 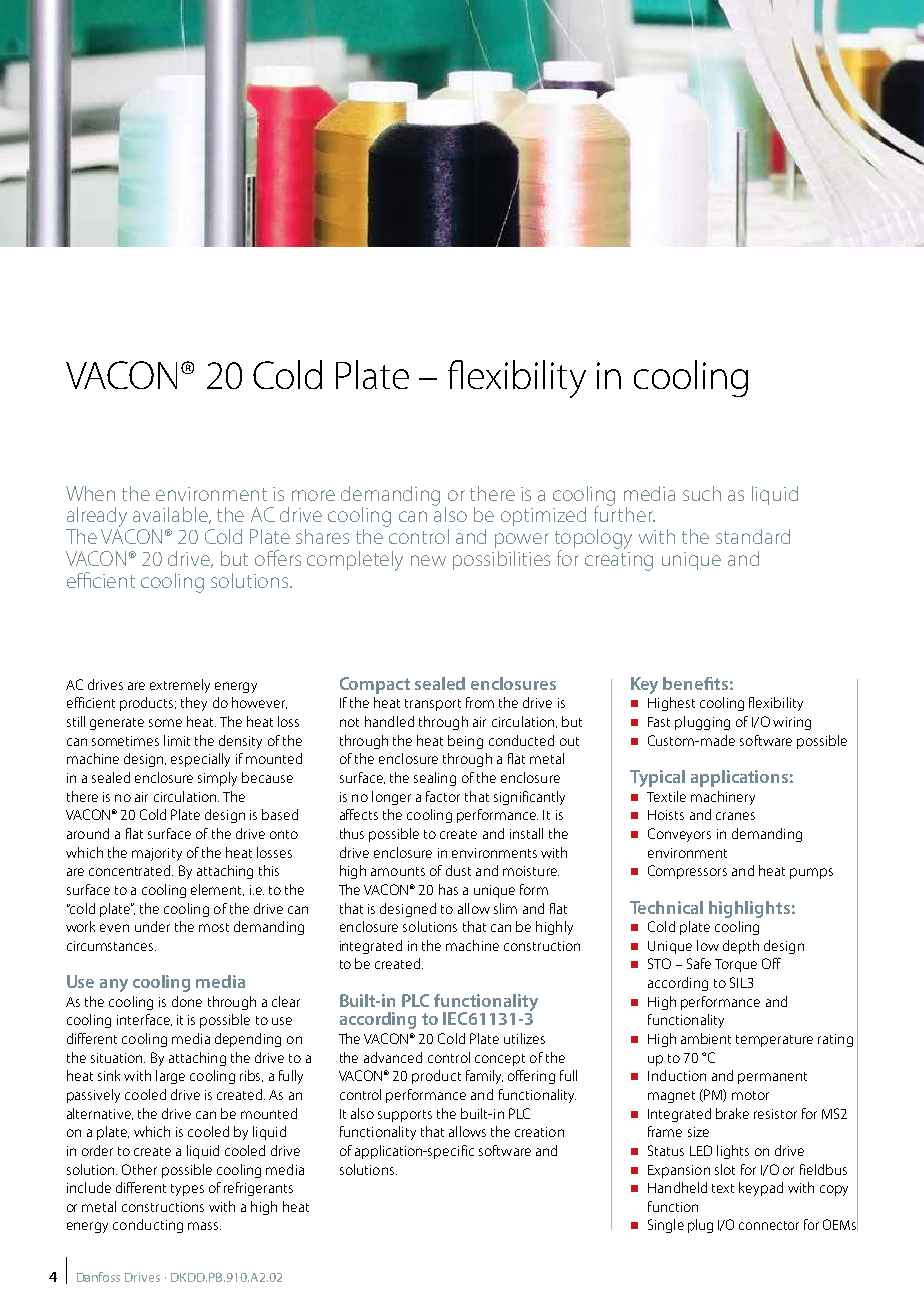 I want to click on large, so click(x=170, y=1077).
